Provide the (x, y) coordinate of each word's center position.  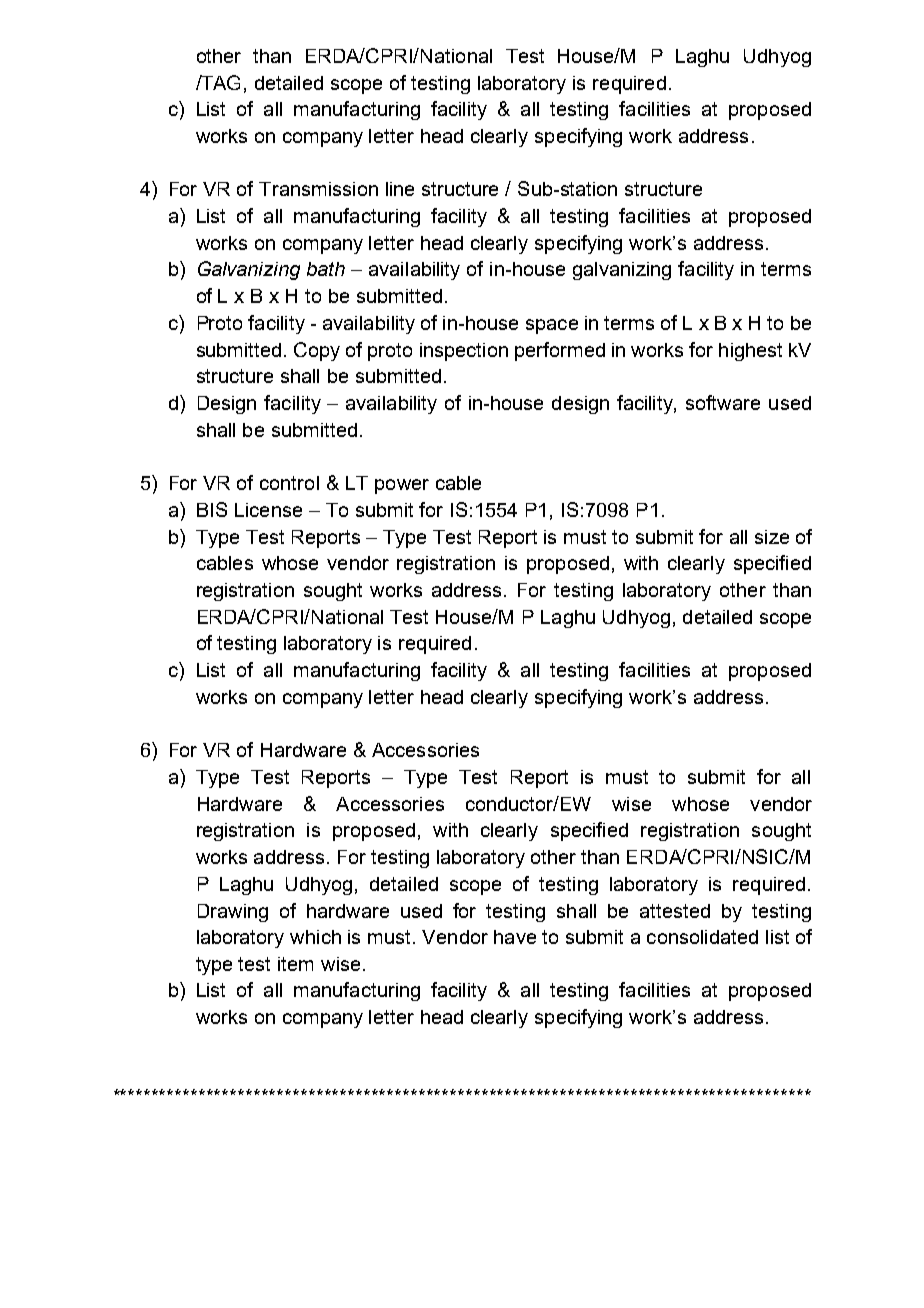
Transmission (318, 189)
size (772, 537)
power (402, 486)
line (400, 189)
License (268, 510)
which (315, 937)
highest (750, 352)
